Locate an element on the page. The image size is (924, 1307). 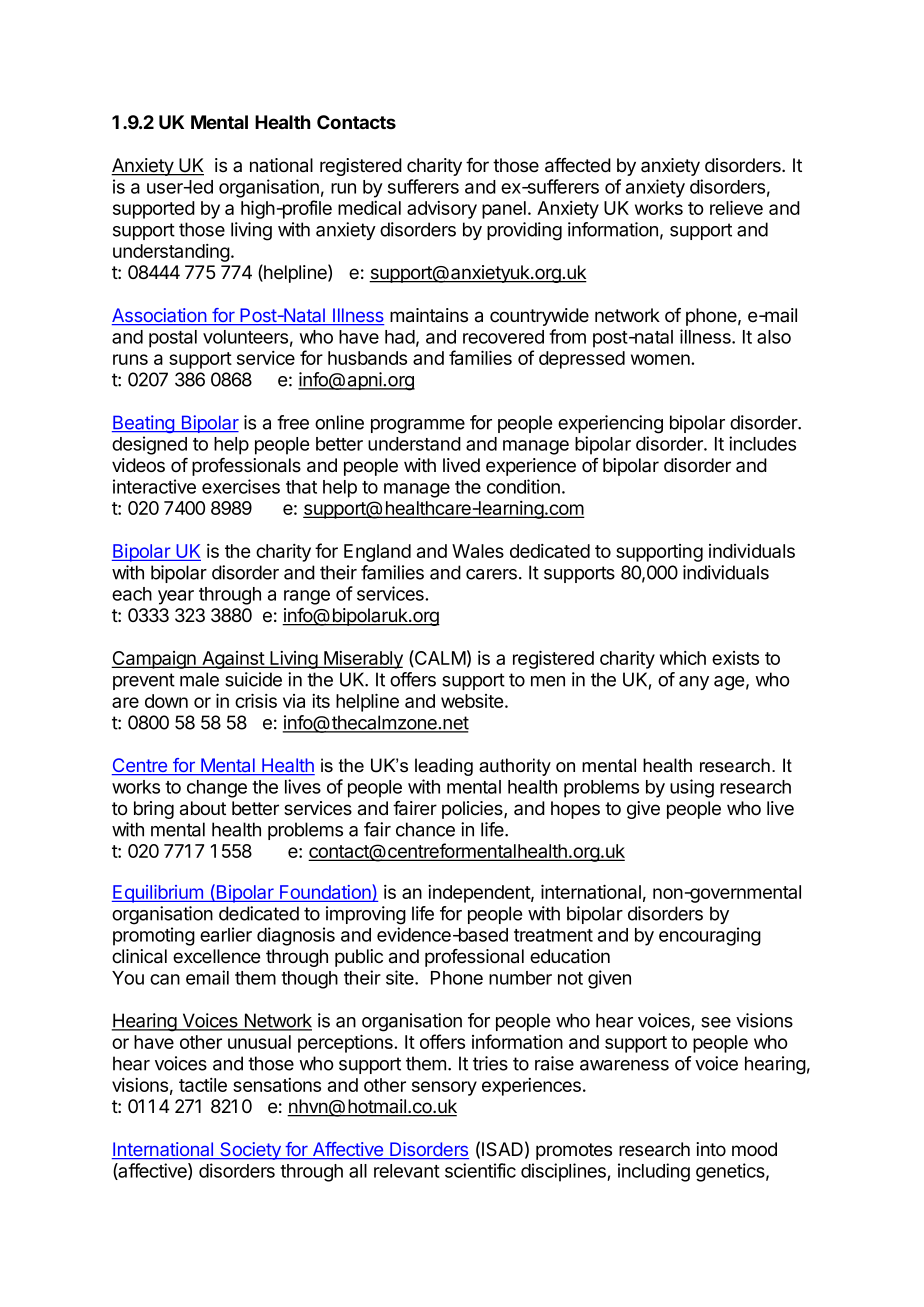
advisory is located at coordinates (442, 210).
